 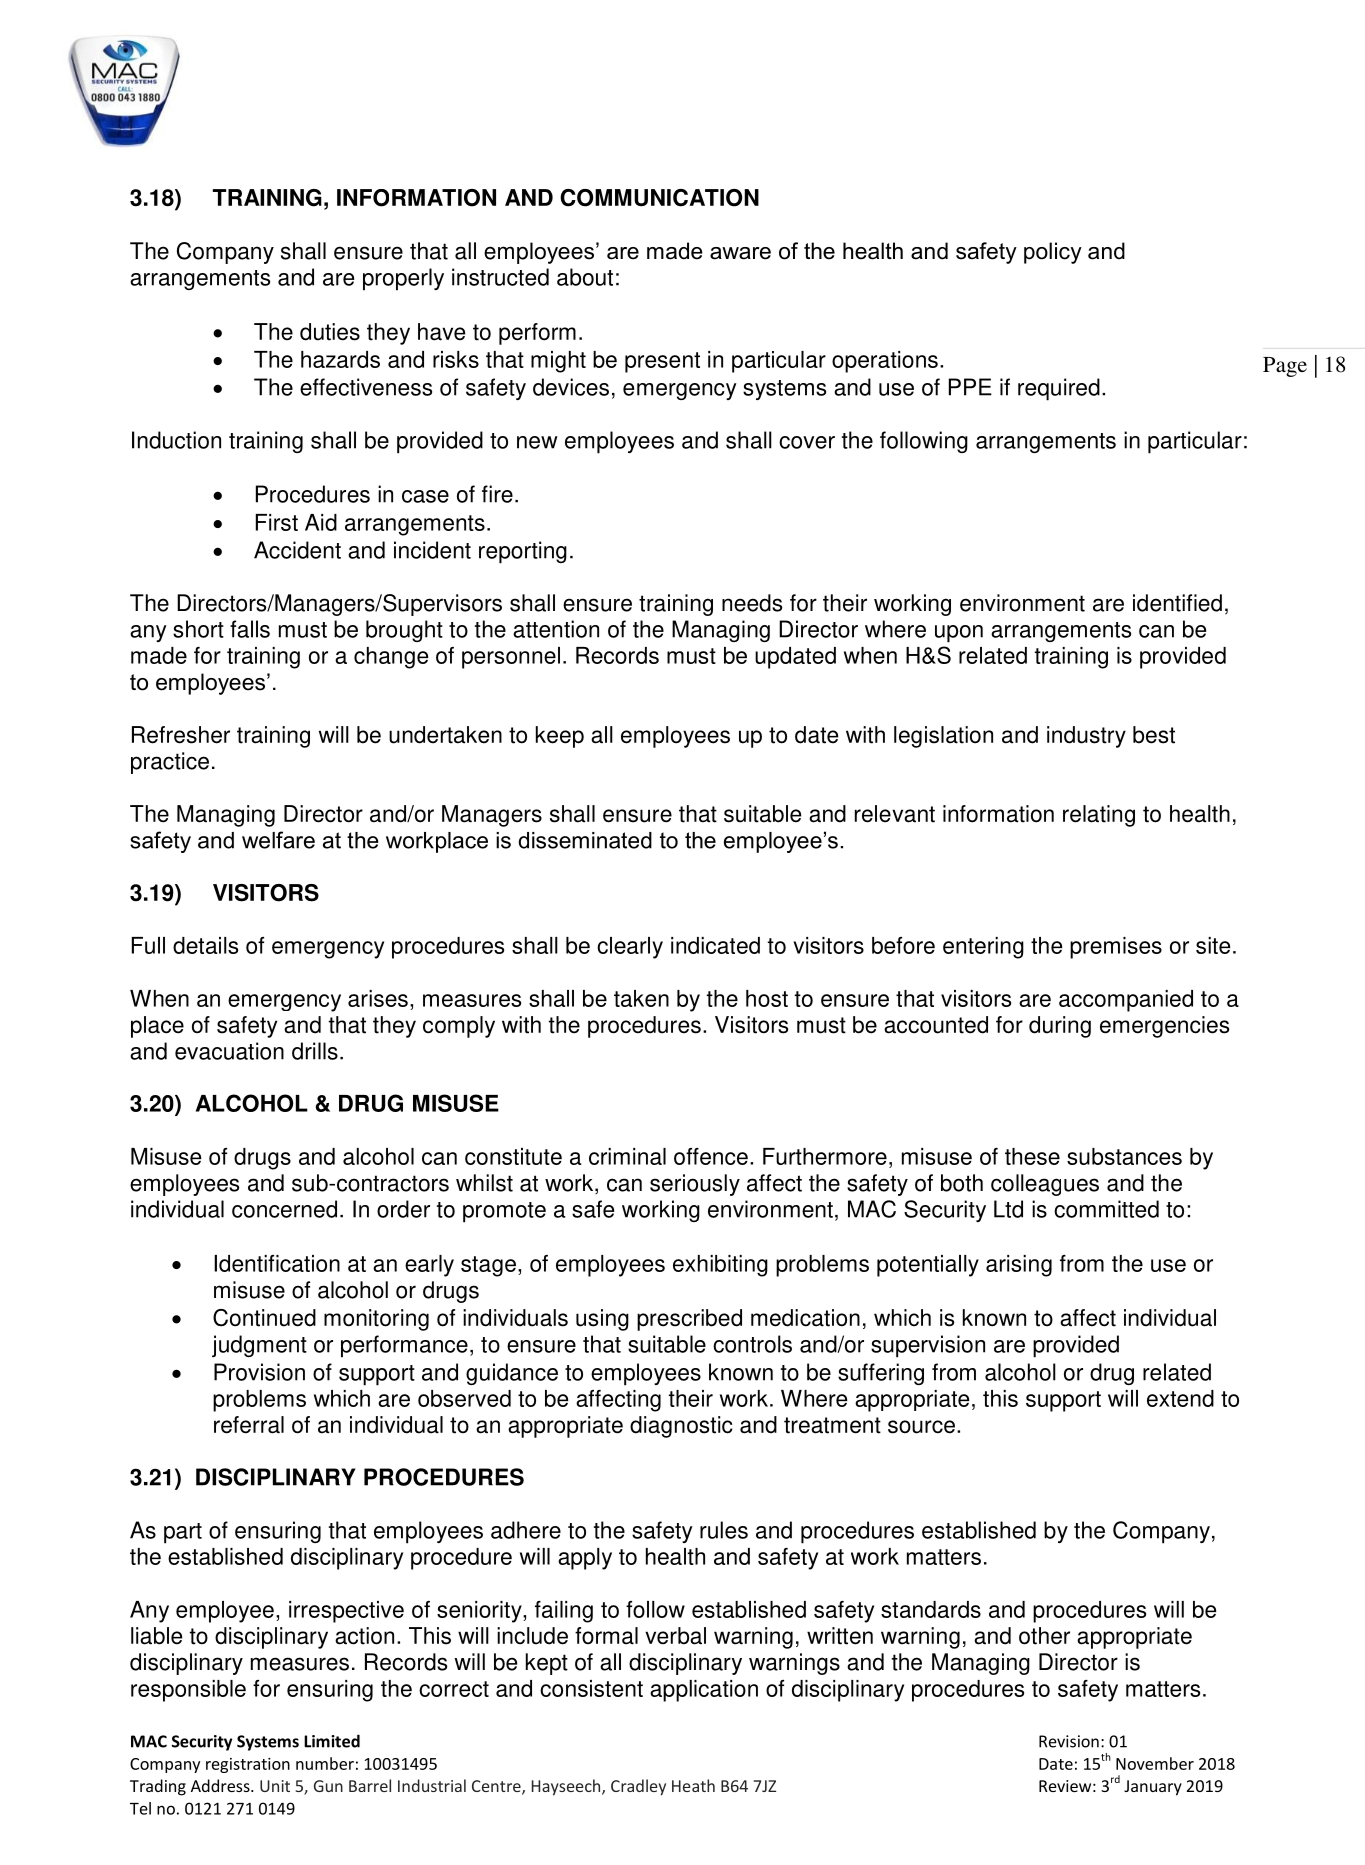 What do you see at coordinates (330, 332) in the image?
I see `duties` at bounding box center [330, 332].
